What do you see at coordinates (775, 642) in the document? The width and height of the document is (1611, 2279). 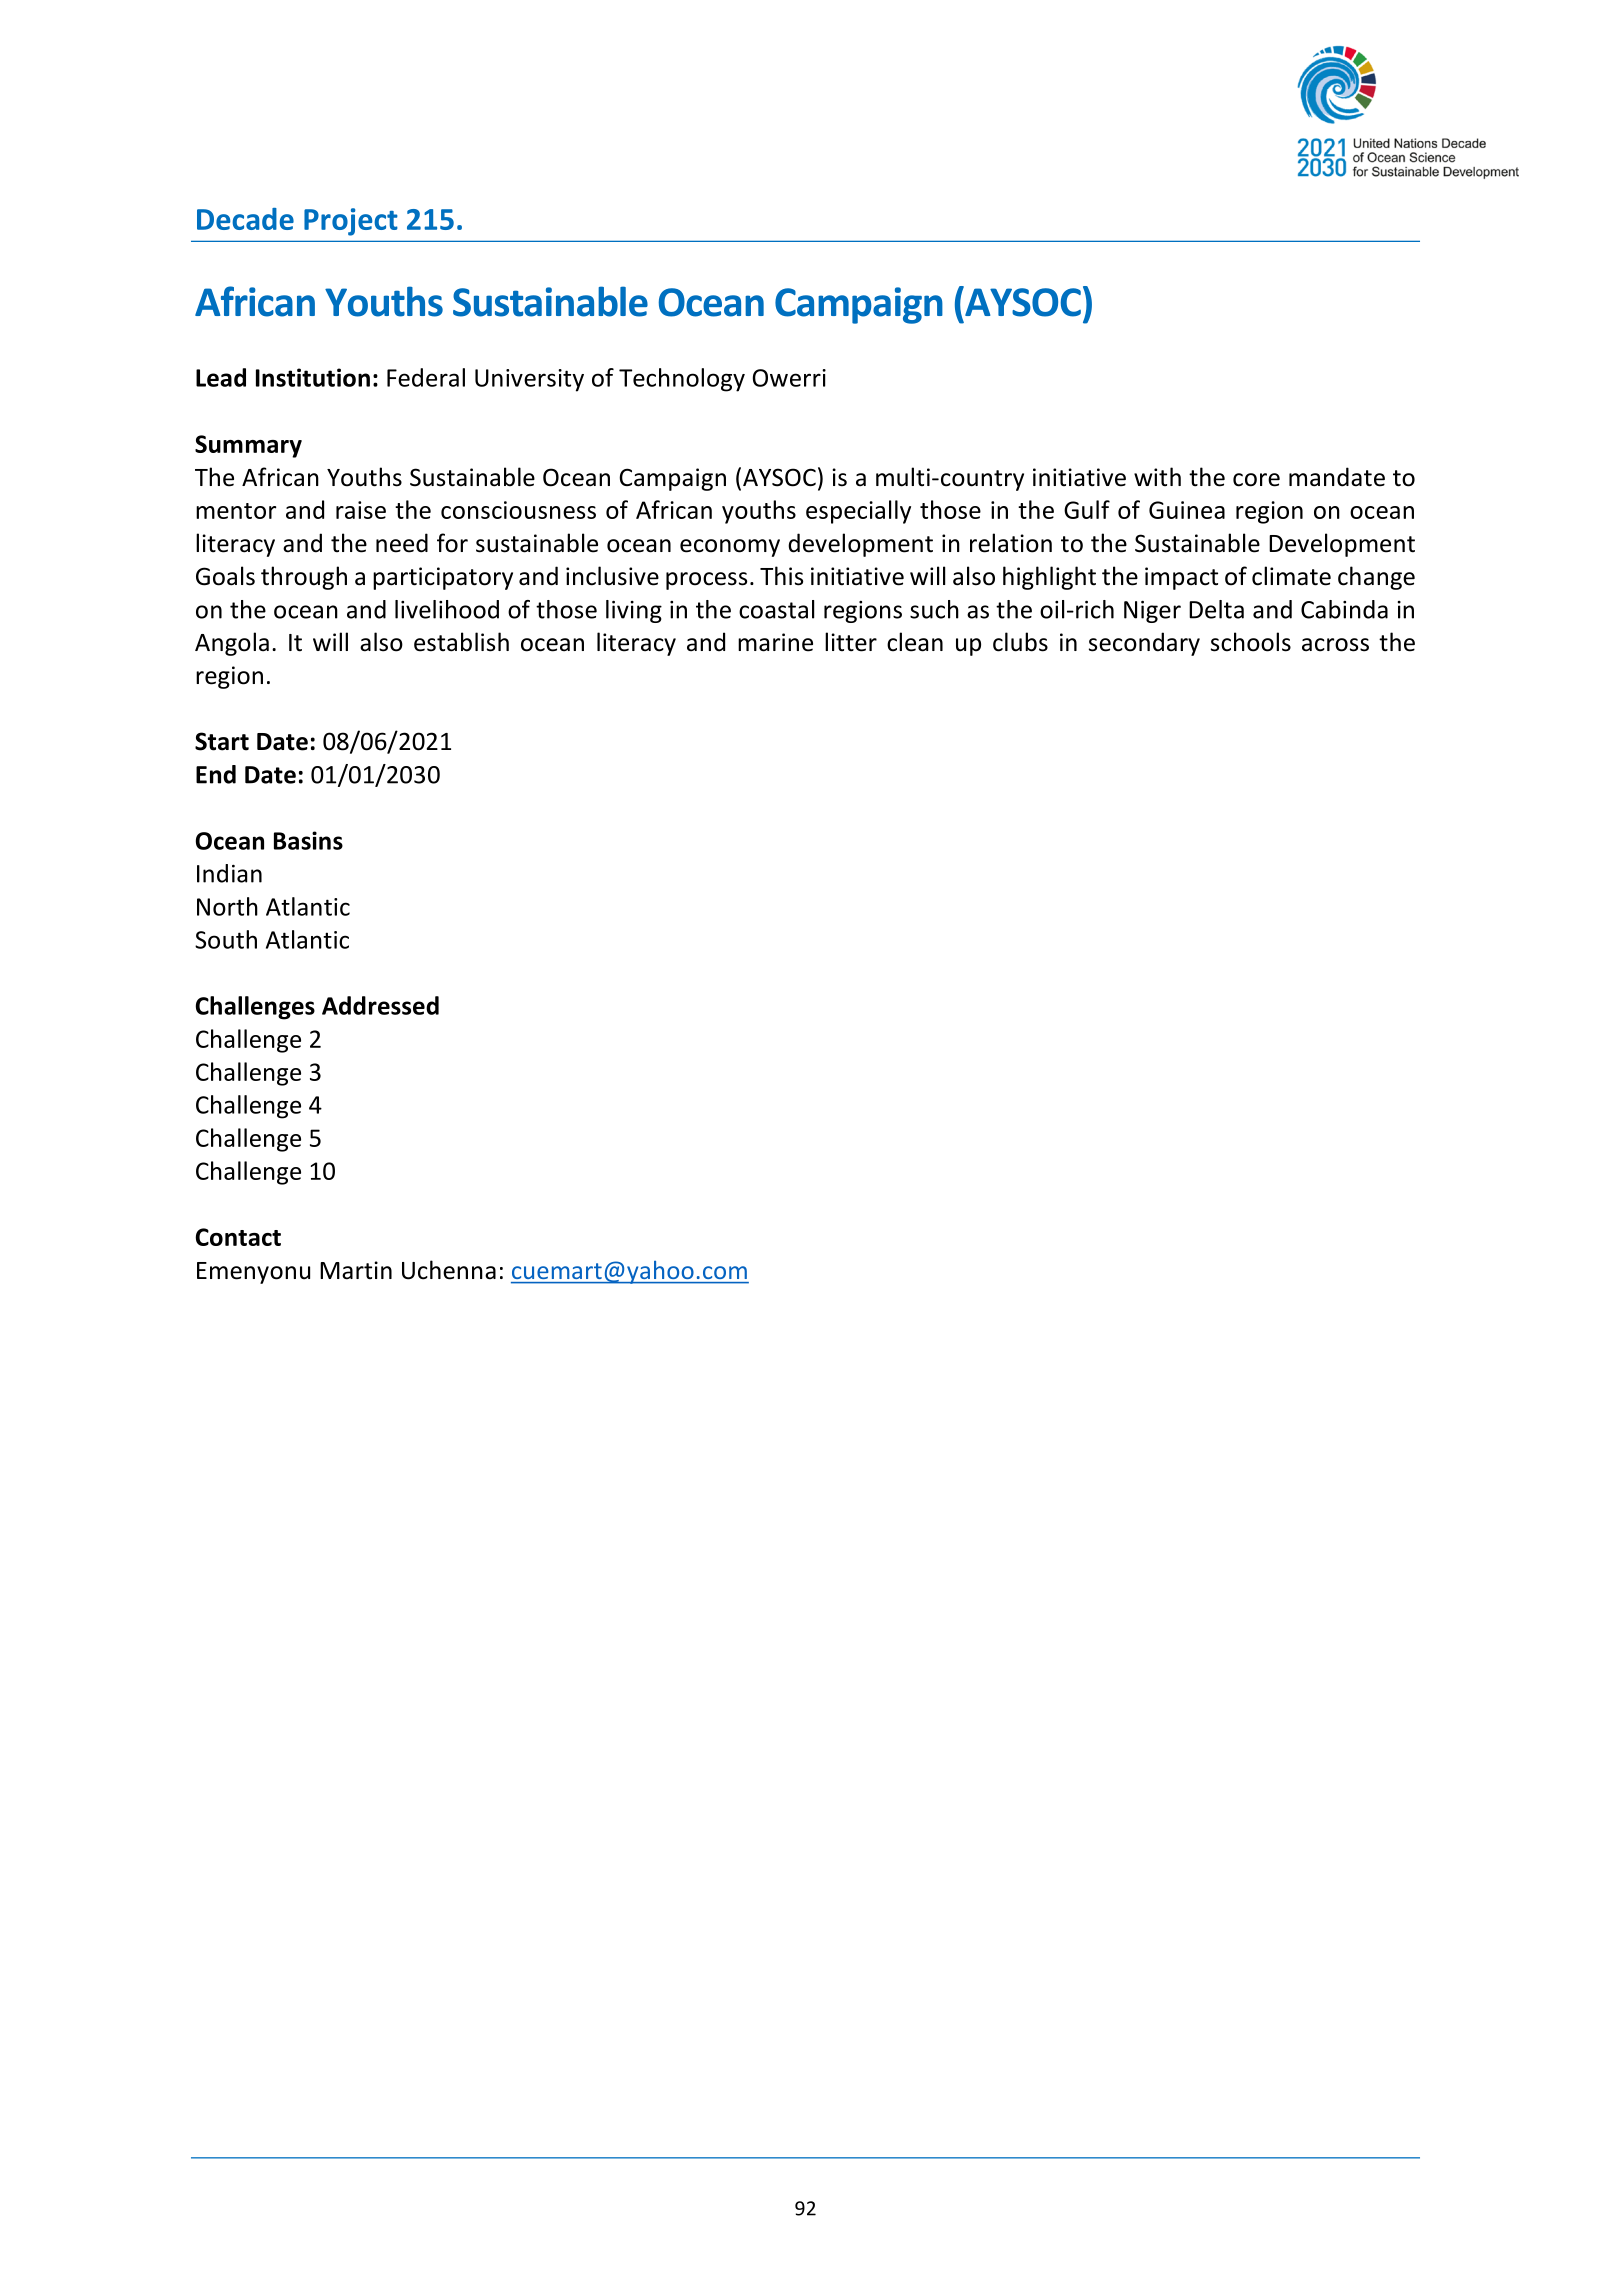 I see `marine` at bounding box center [775, 642].
